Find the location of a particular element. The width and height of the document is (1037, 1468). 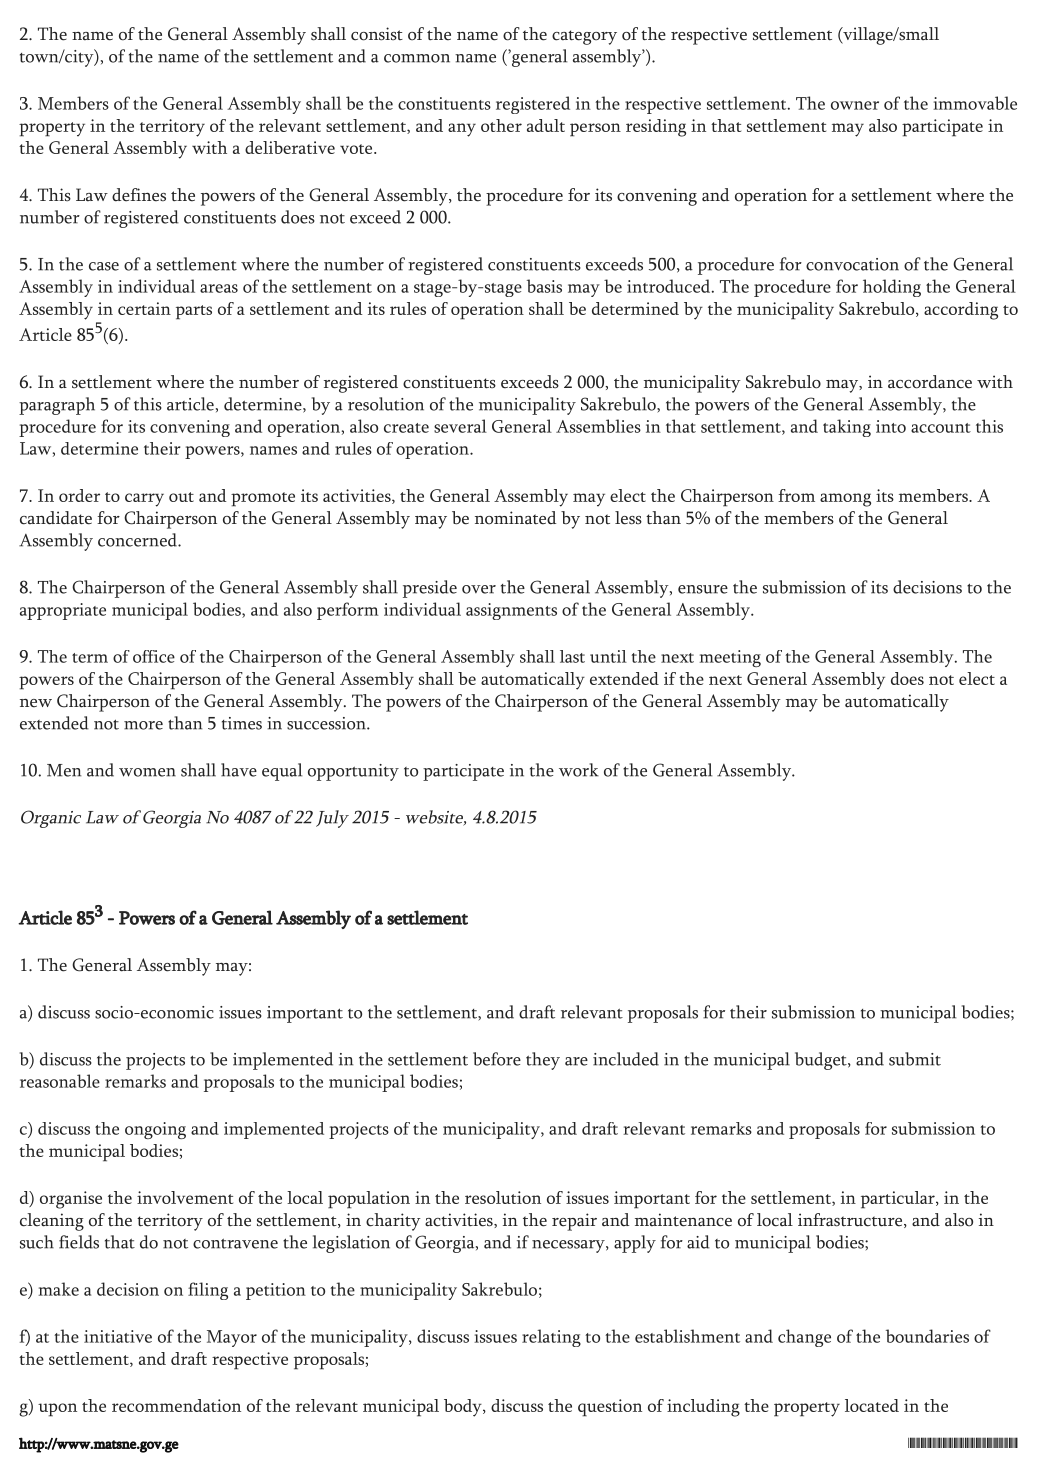

taking is located at coordinates (847, 428).
